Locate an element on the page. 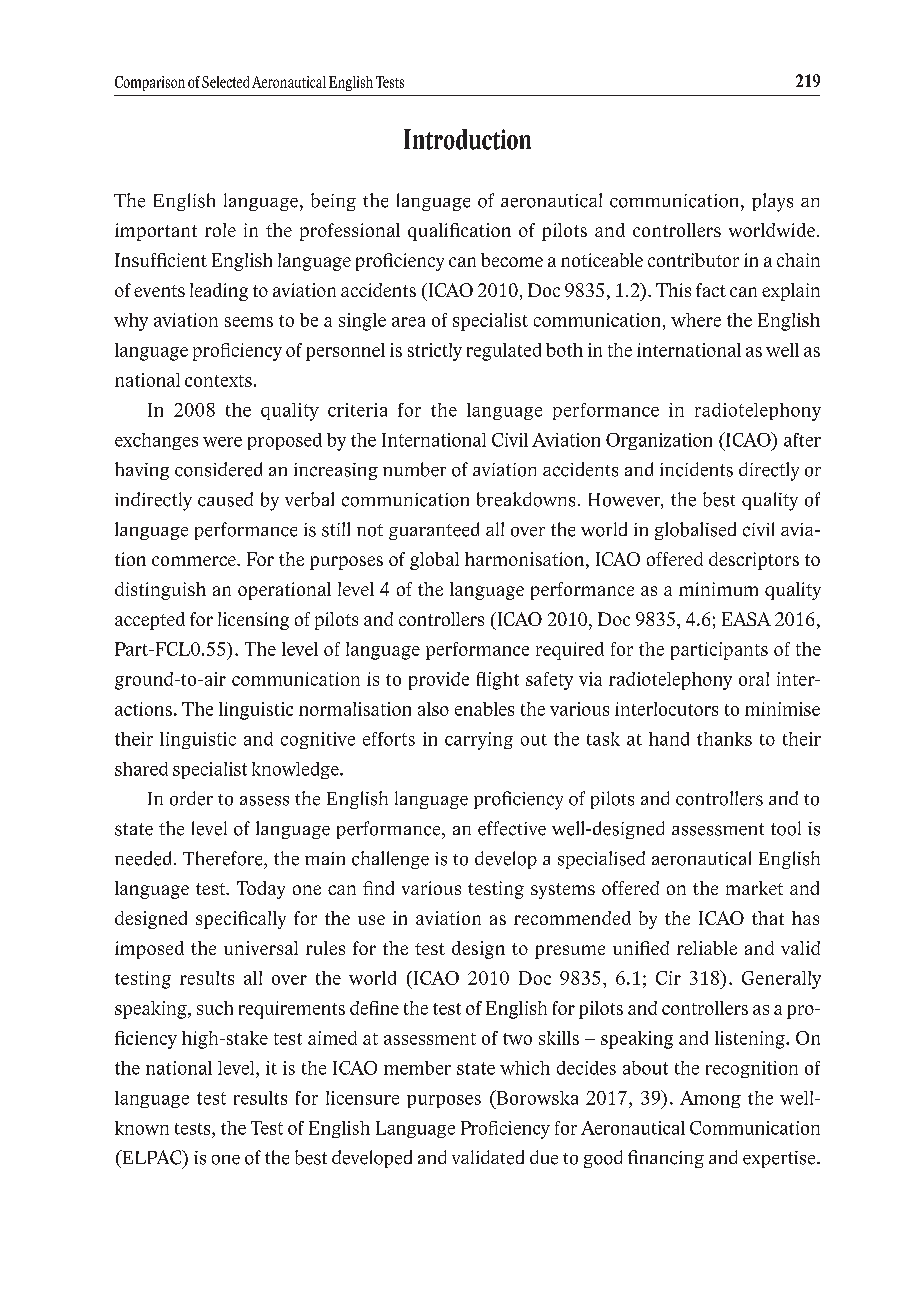 The image size is (924, 1305). licensing is located at coordinates (253, 621).
